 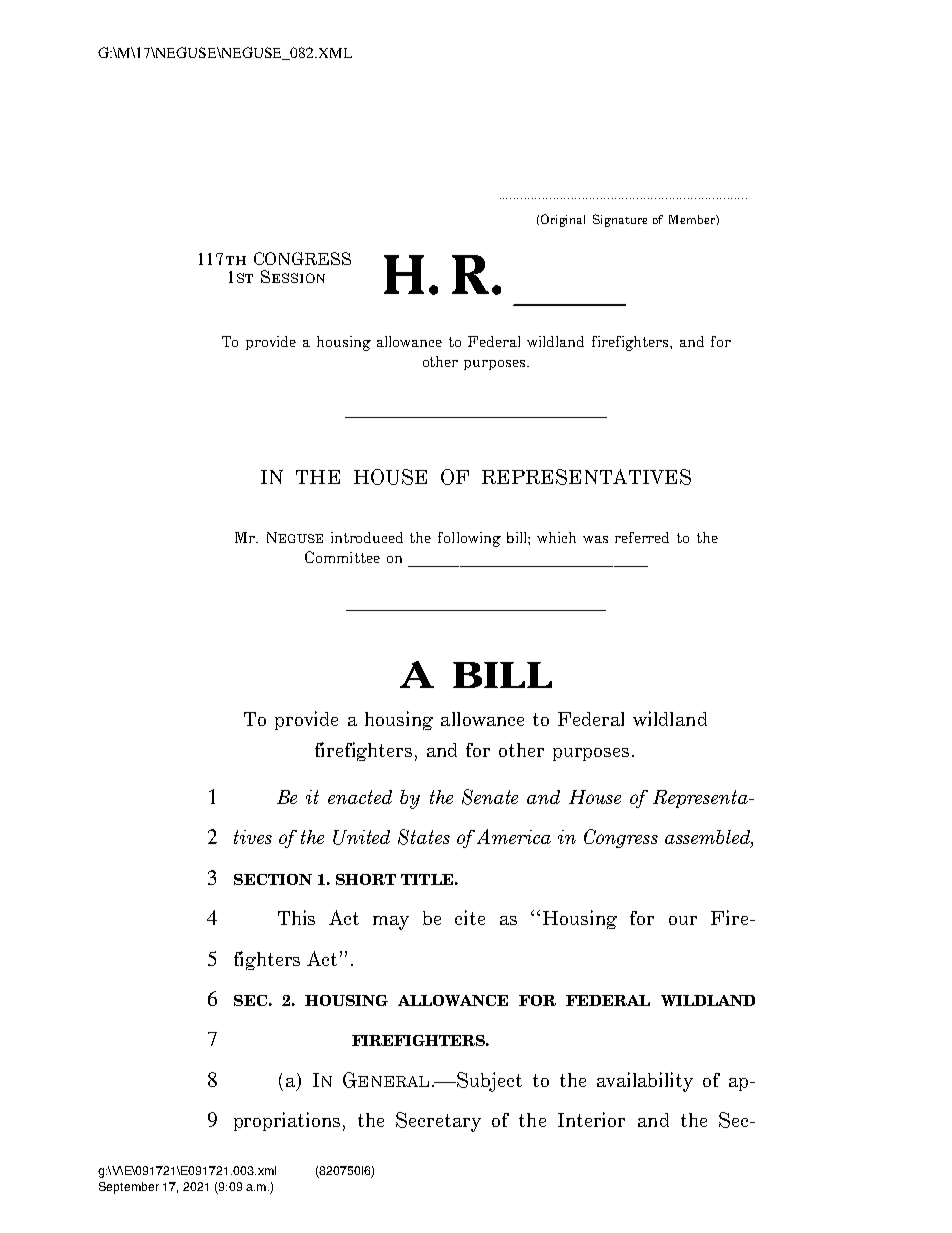 What do you see at coordinates (642, 537) in the screenshot?
I see `referred` at bounding box center [642, 537].
